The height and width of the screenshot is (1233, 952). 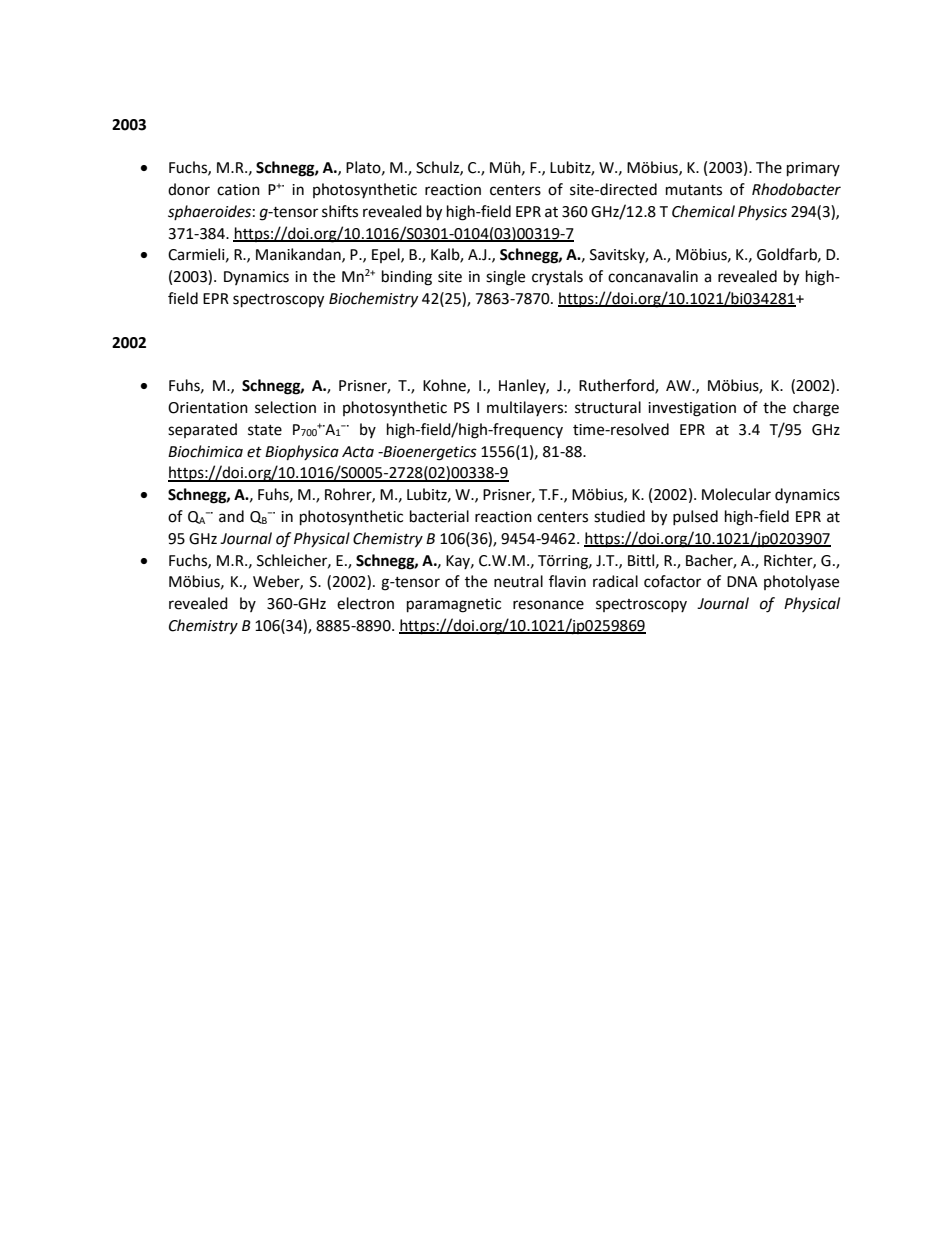 I want to click on cation, so click(x=238, y=190).
